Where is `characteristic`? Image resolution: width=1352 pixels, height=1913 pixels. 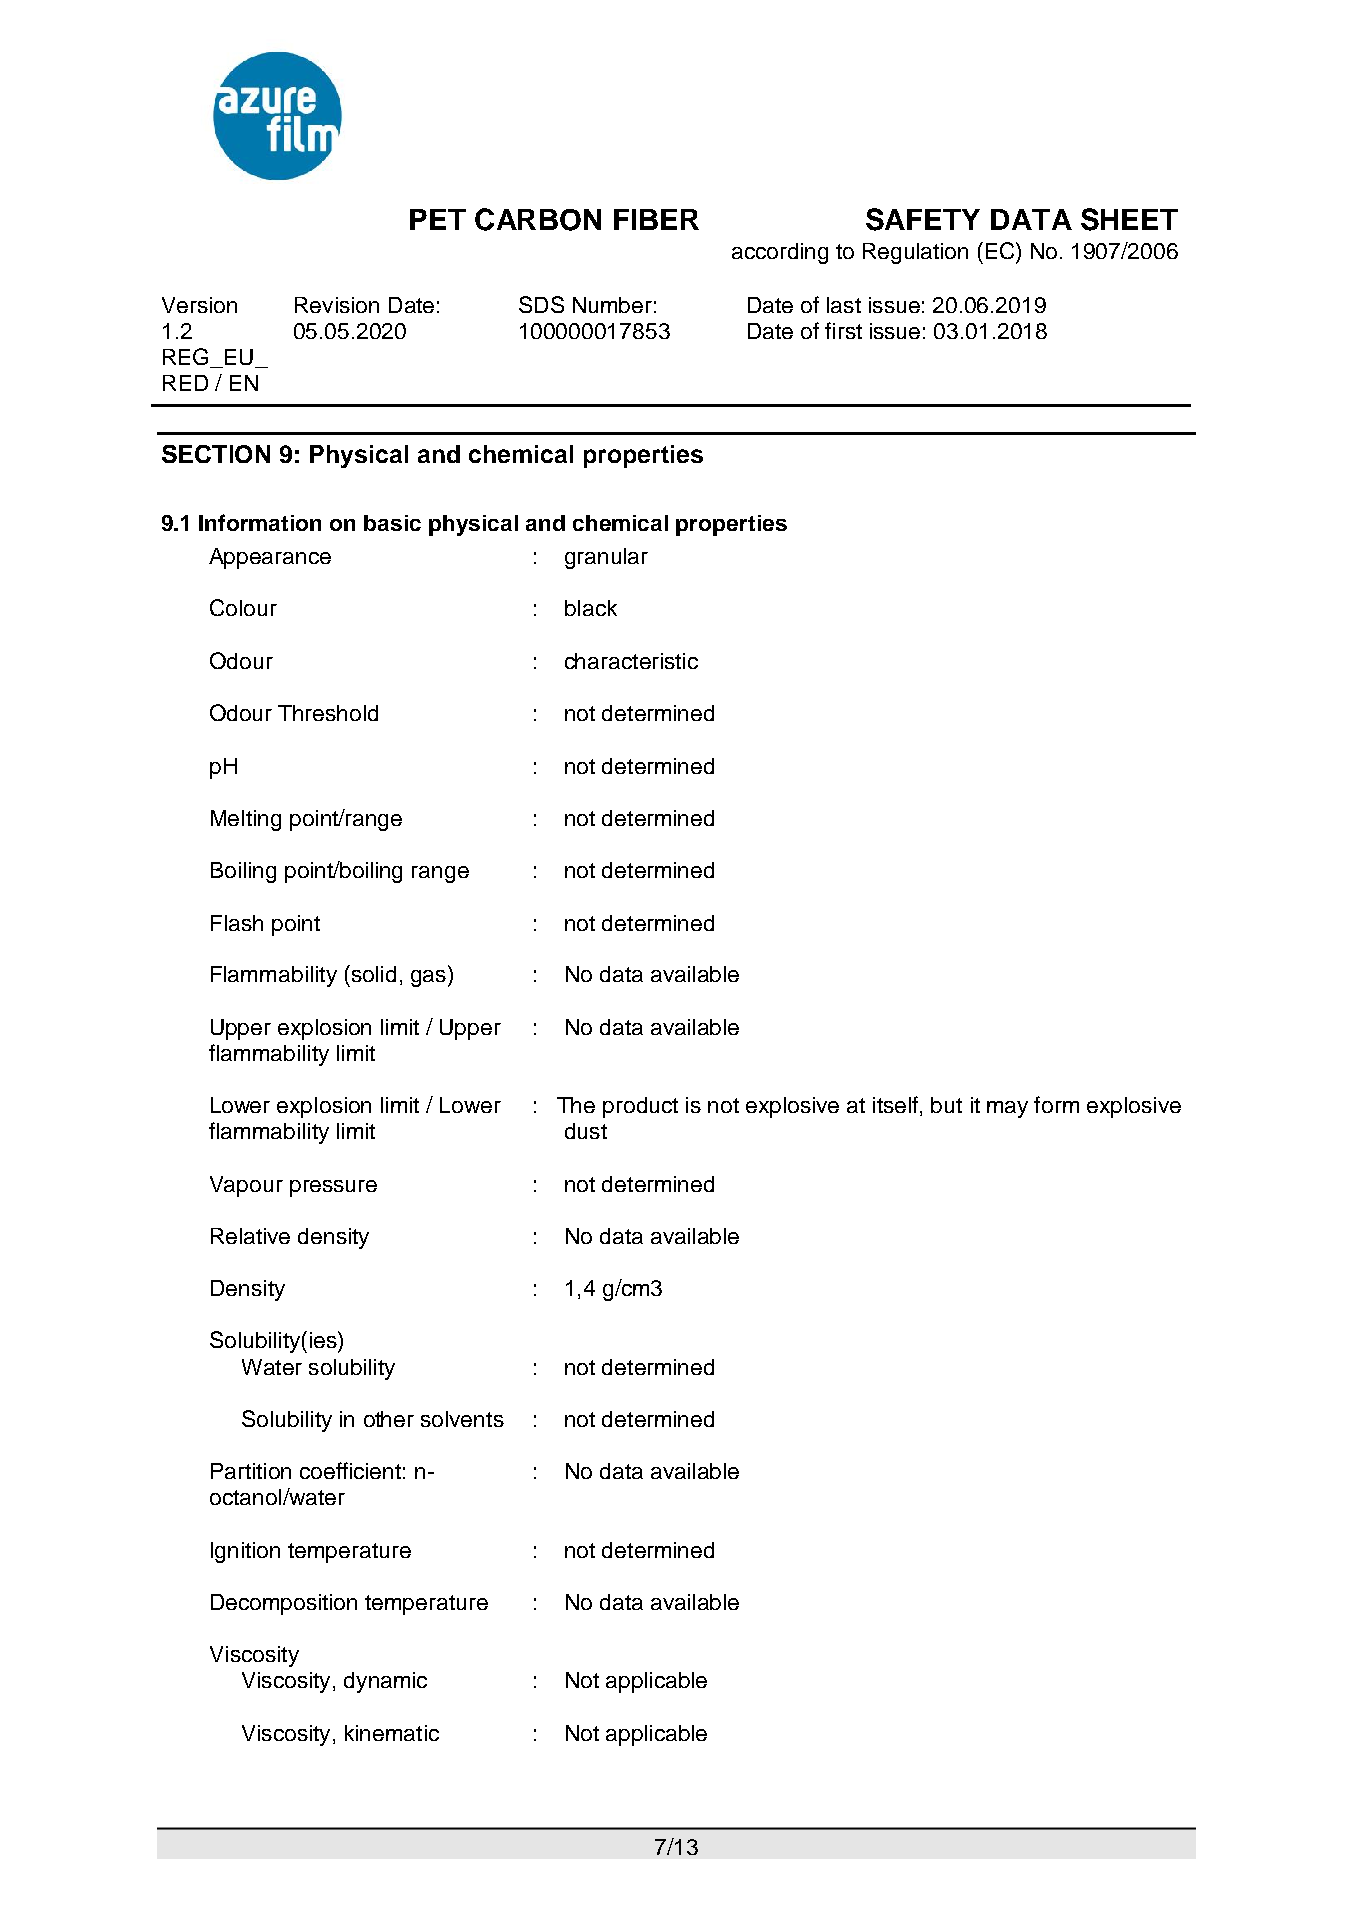
characteristic is located at coordinates (631, 661).
